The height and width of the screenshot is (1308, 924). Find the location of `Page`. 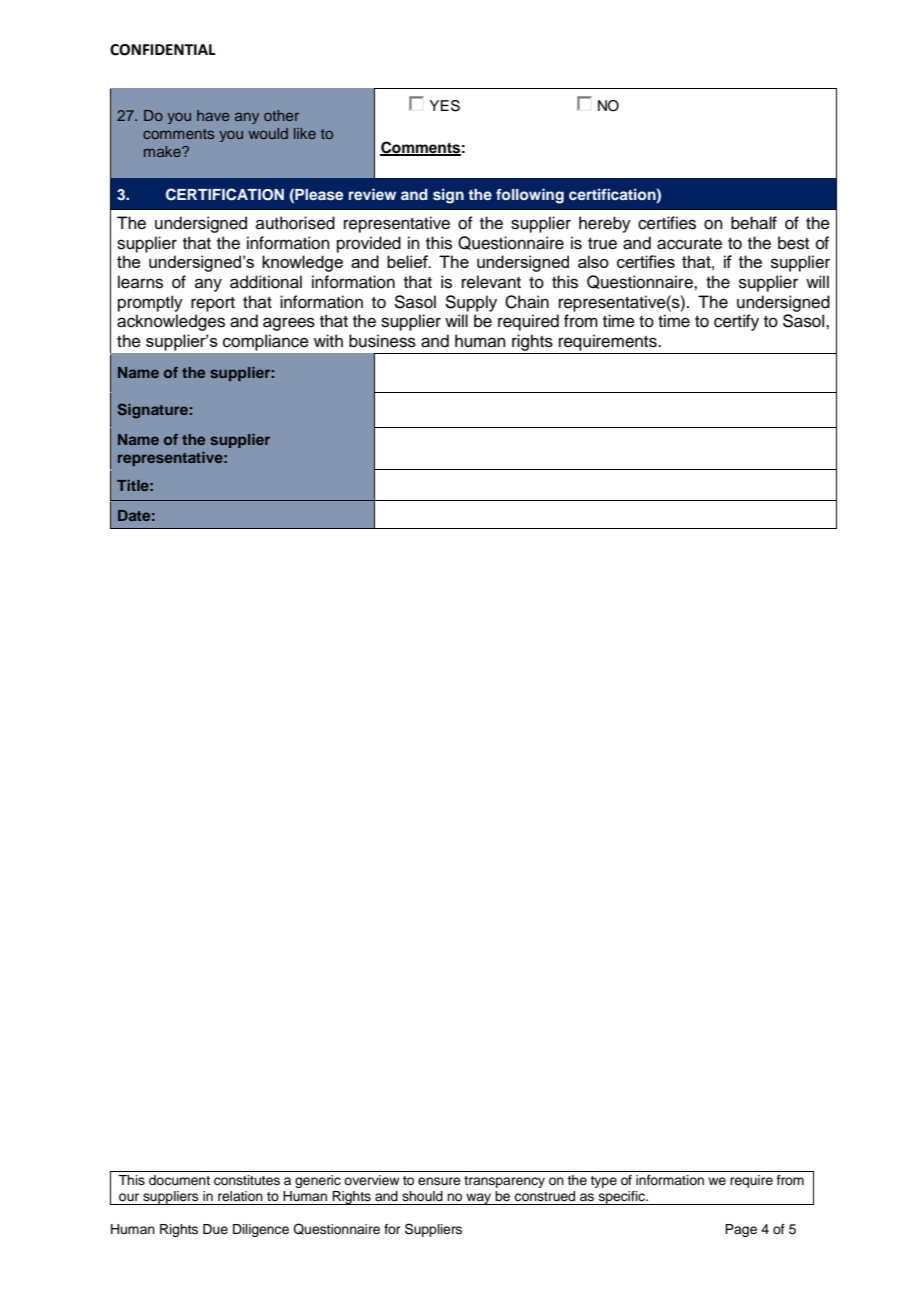

Page is located at coordinates (741, 1230).
